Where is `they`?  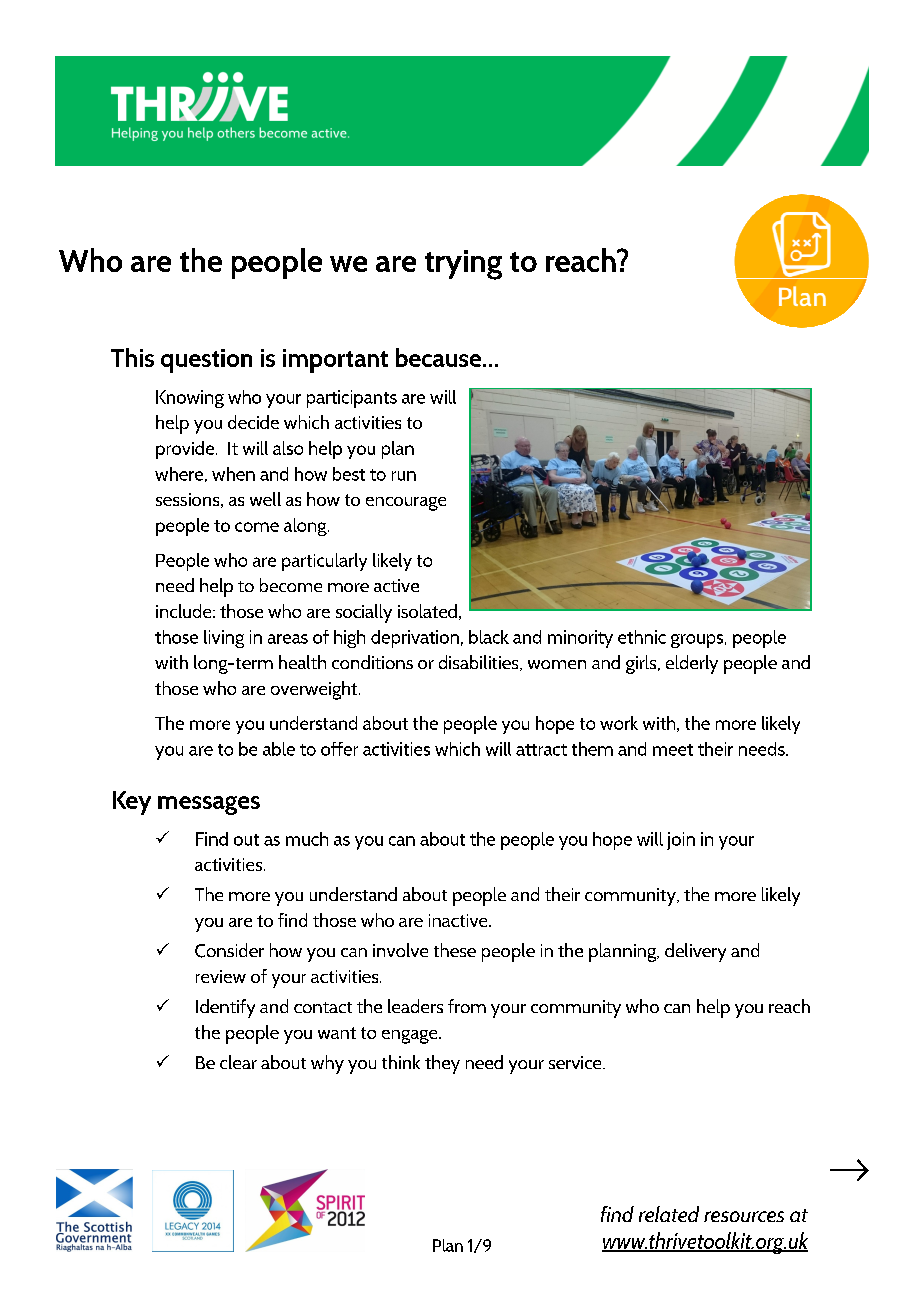
they is located at coordinates (442, 1064).
